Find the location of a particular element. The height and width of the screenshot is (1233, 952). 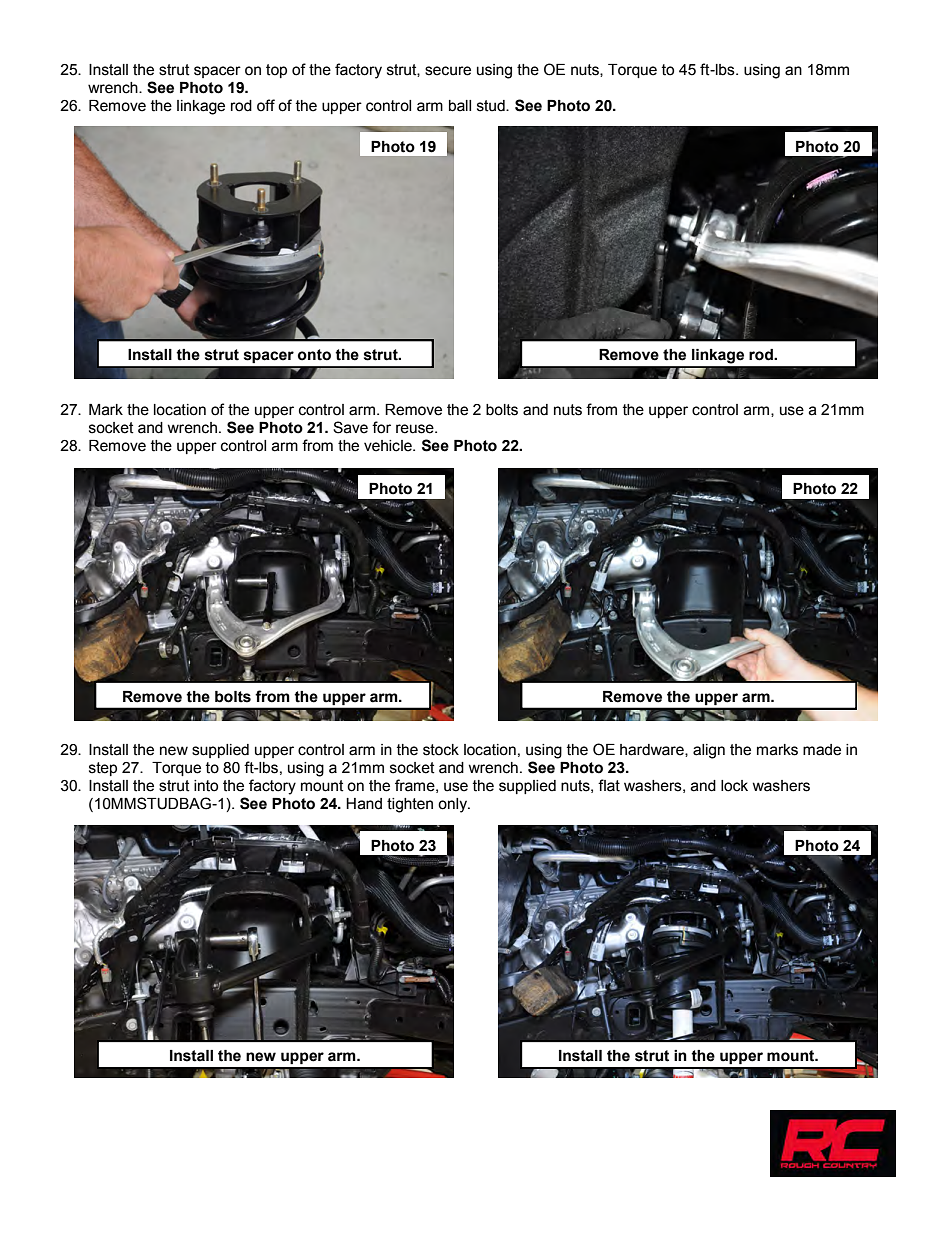

lock is located at coordinates (734, 786).
